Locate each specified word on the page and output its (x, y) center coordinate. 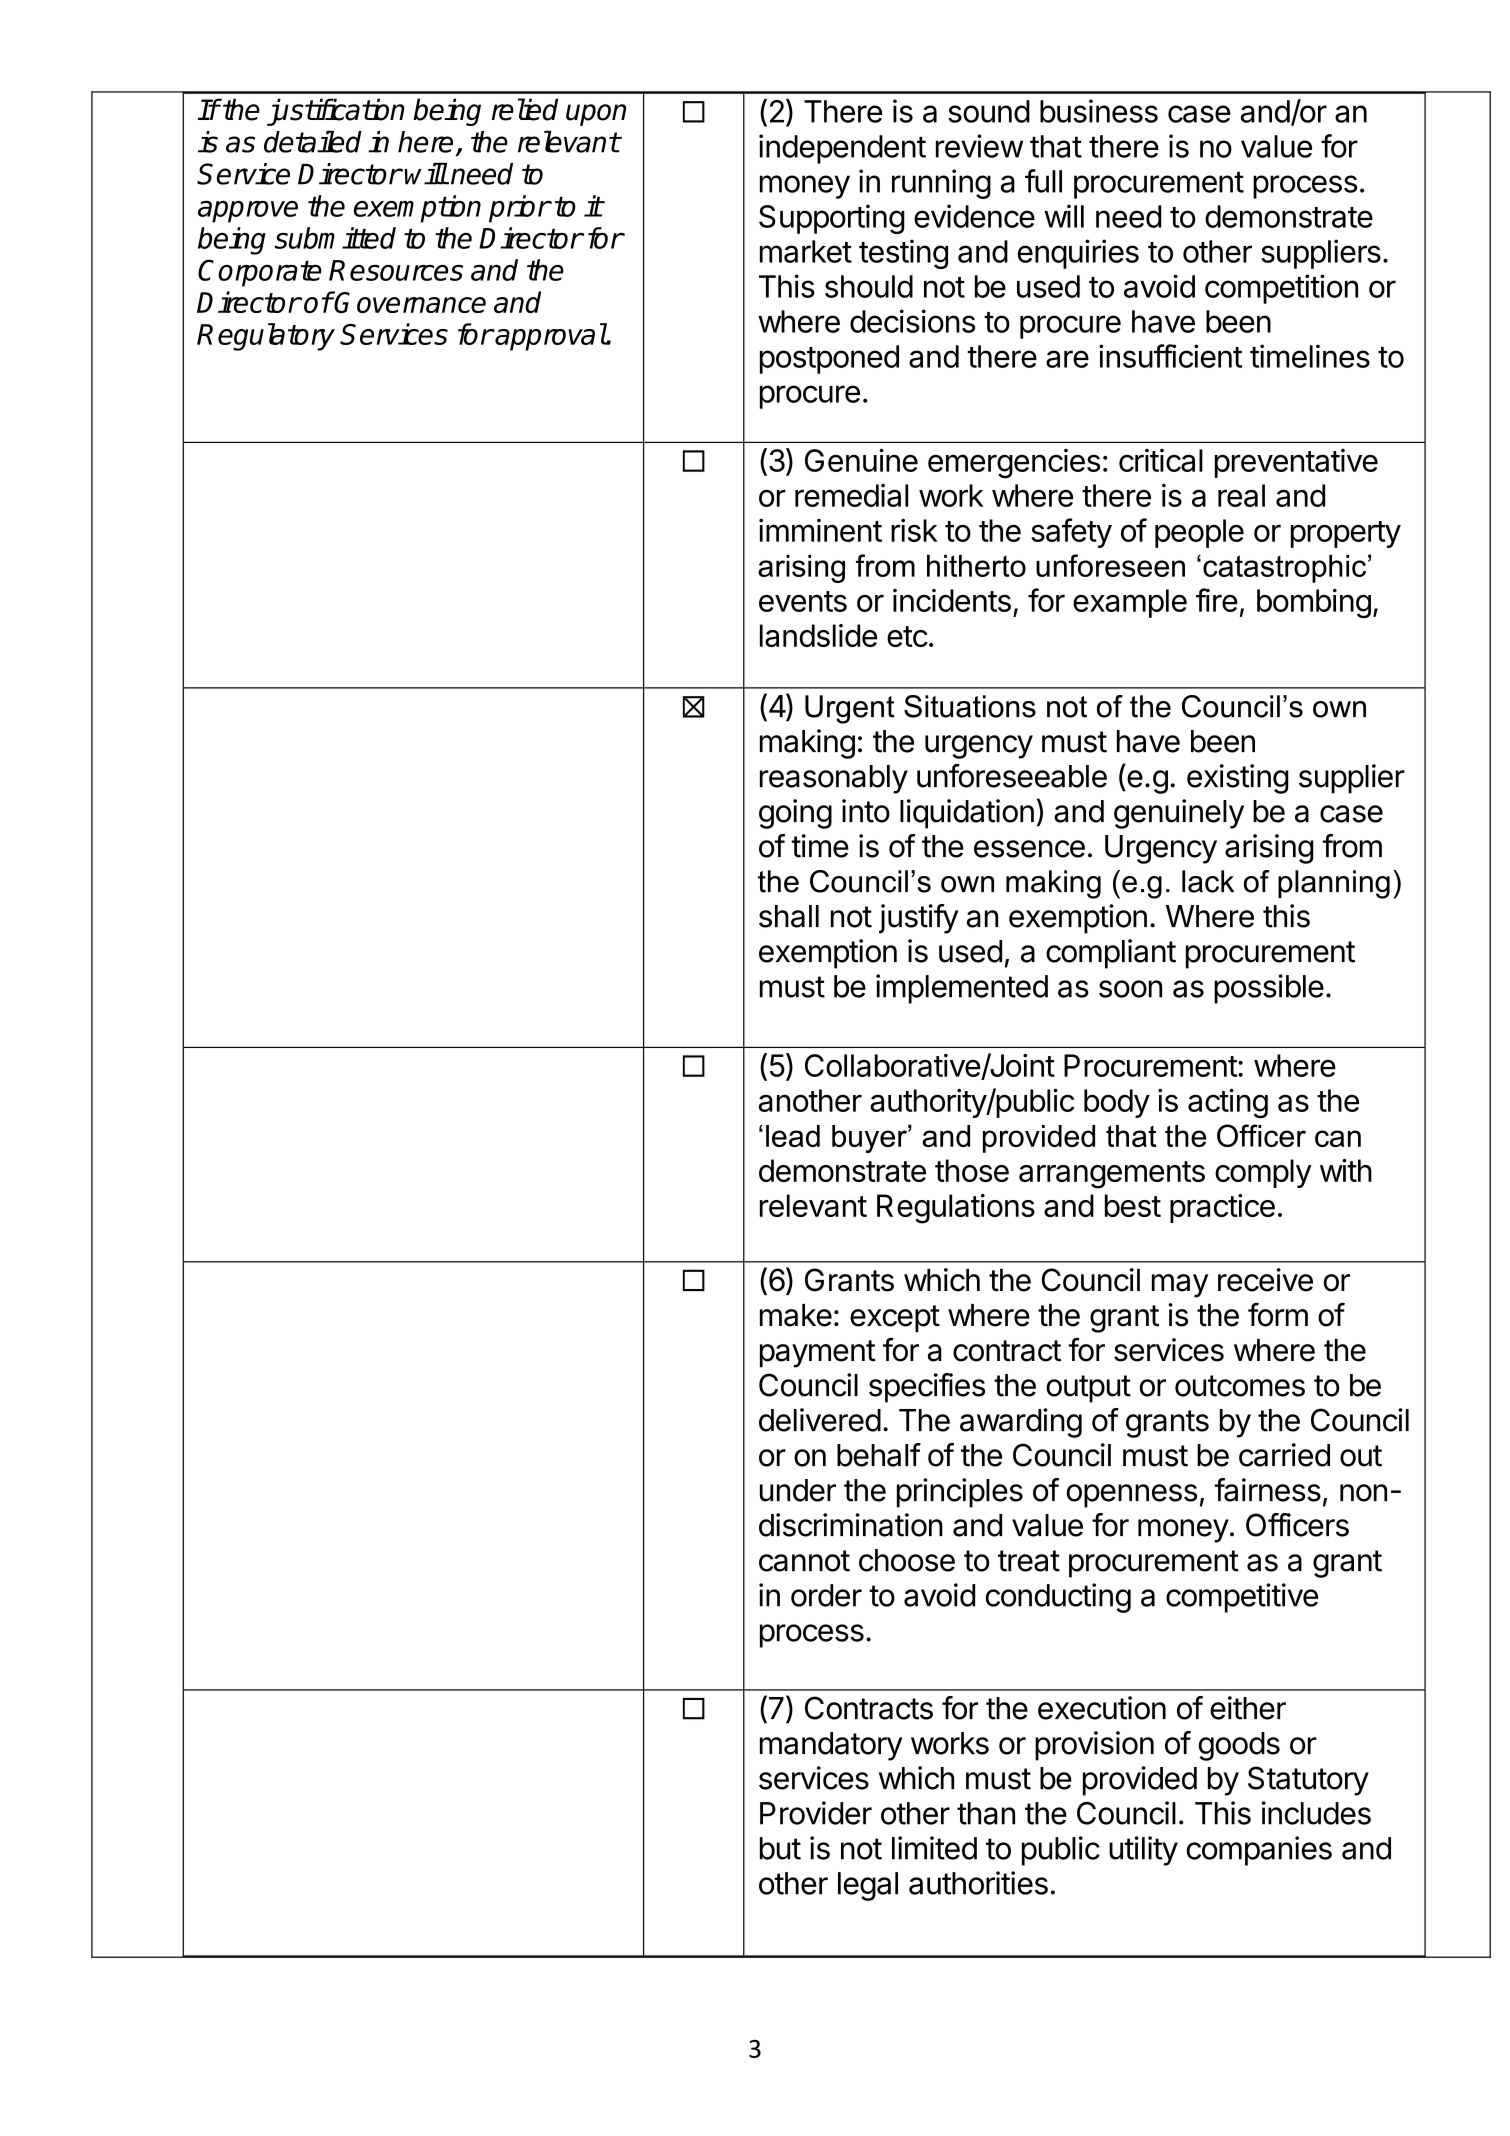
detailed (313, 141)
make (796, 1315)
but (780, 1848)
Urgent (850, 709)
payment (818, 1354)
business (1099, 111)
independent (842, 149)
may (1180, 1286)
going (795, 814)
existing (1238, 779)
